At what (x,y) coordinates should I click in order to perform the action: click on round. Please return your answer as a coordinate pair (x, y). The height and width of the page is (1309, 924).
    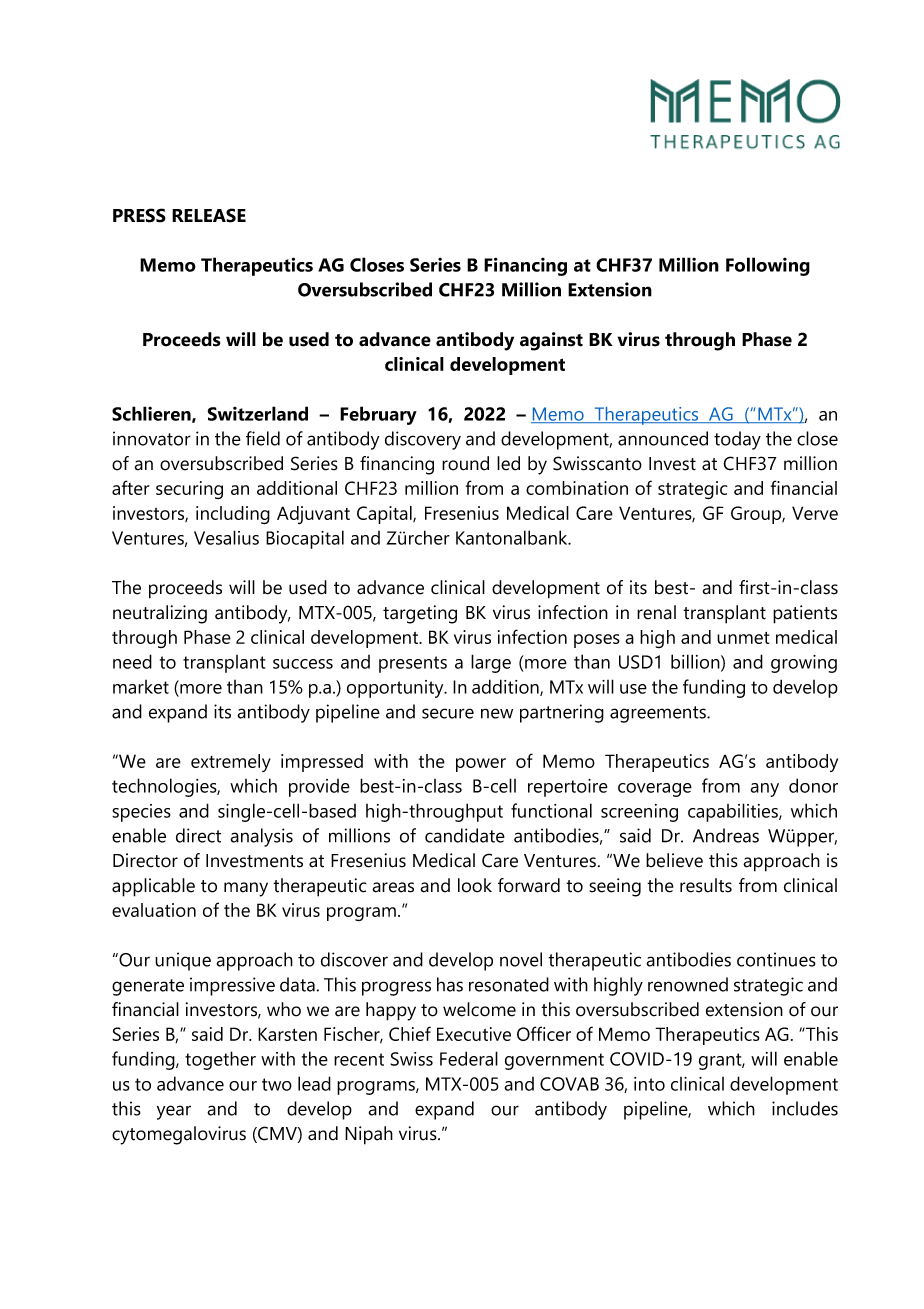
    Looking at the image, I should click on (465, 463).
